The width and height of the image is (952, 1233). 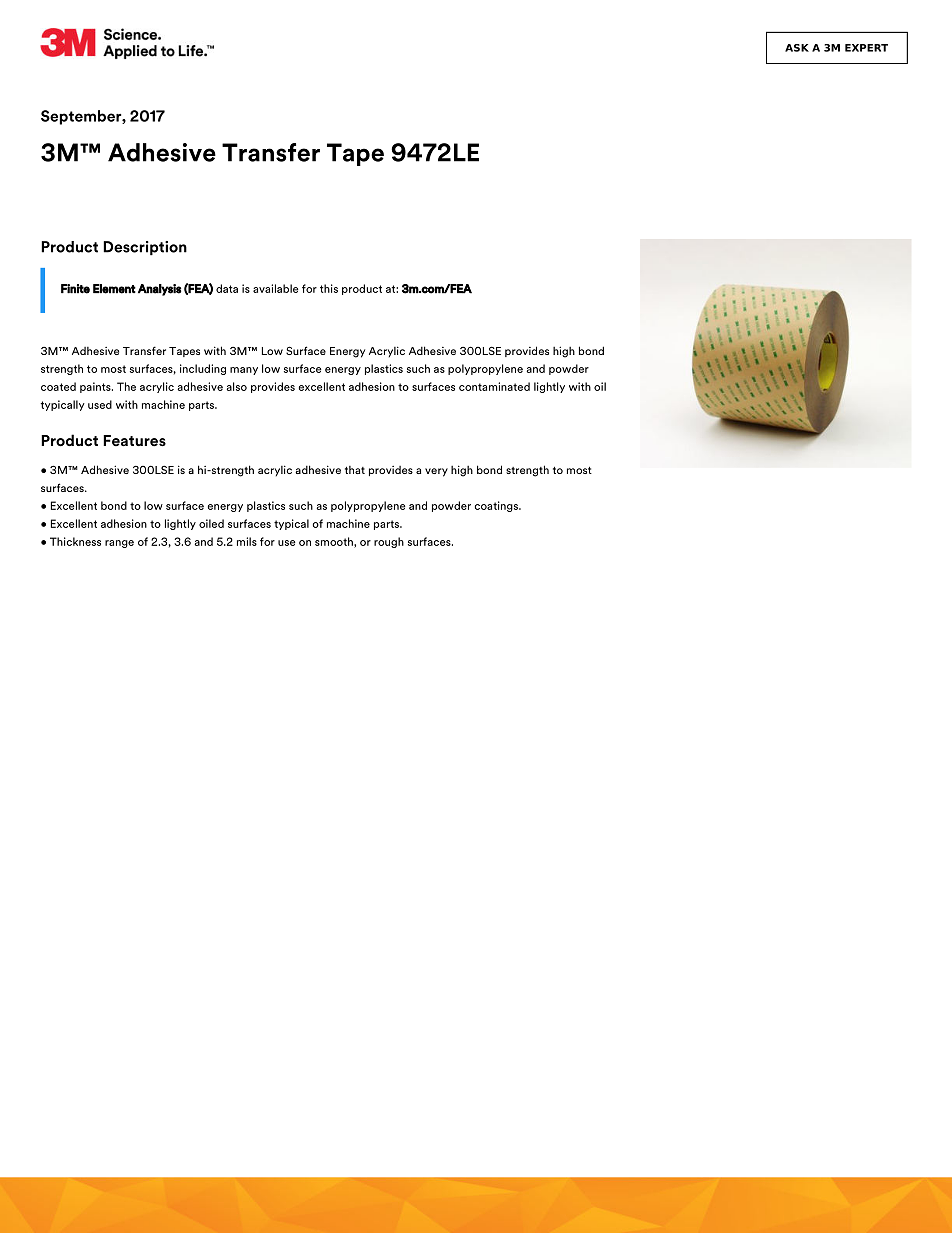 I want to click on used, so click(x=100, y=404).
